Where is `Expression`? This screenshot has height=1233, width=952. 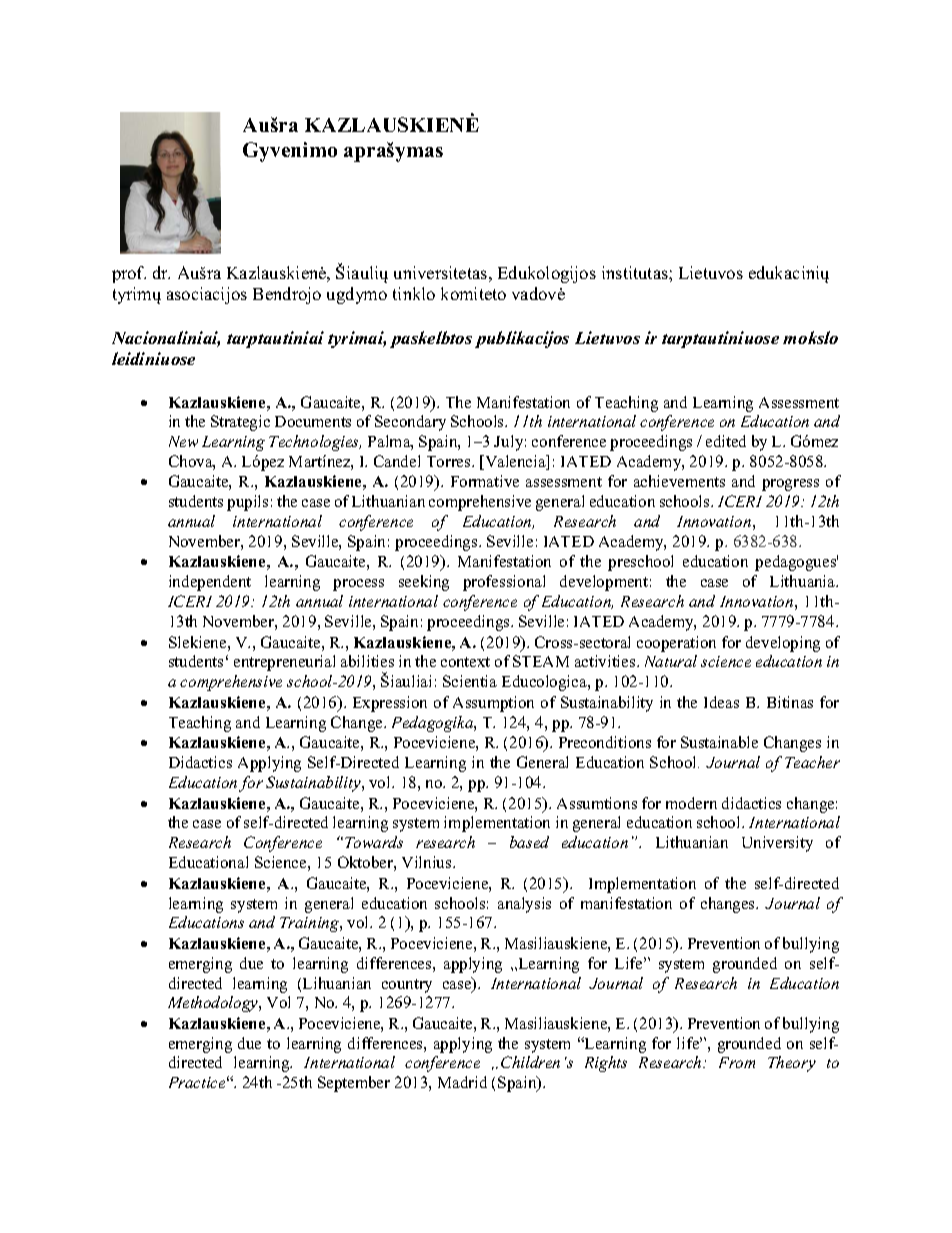
Expression is located at coordinates (390, 704).
